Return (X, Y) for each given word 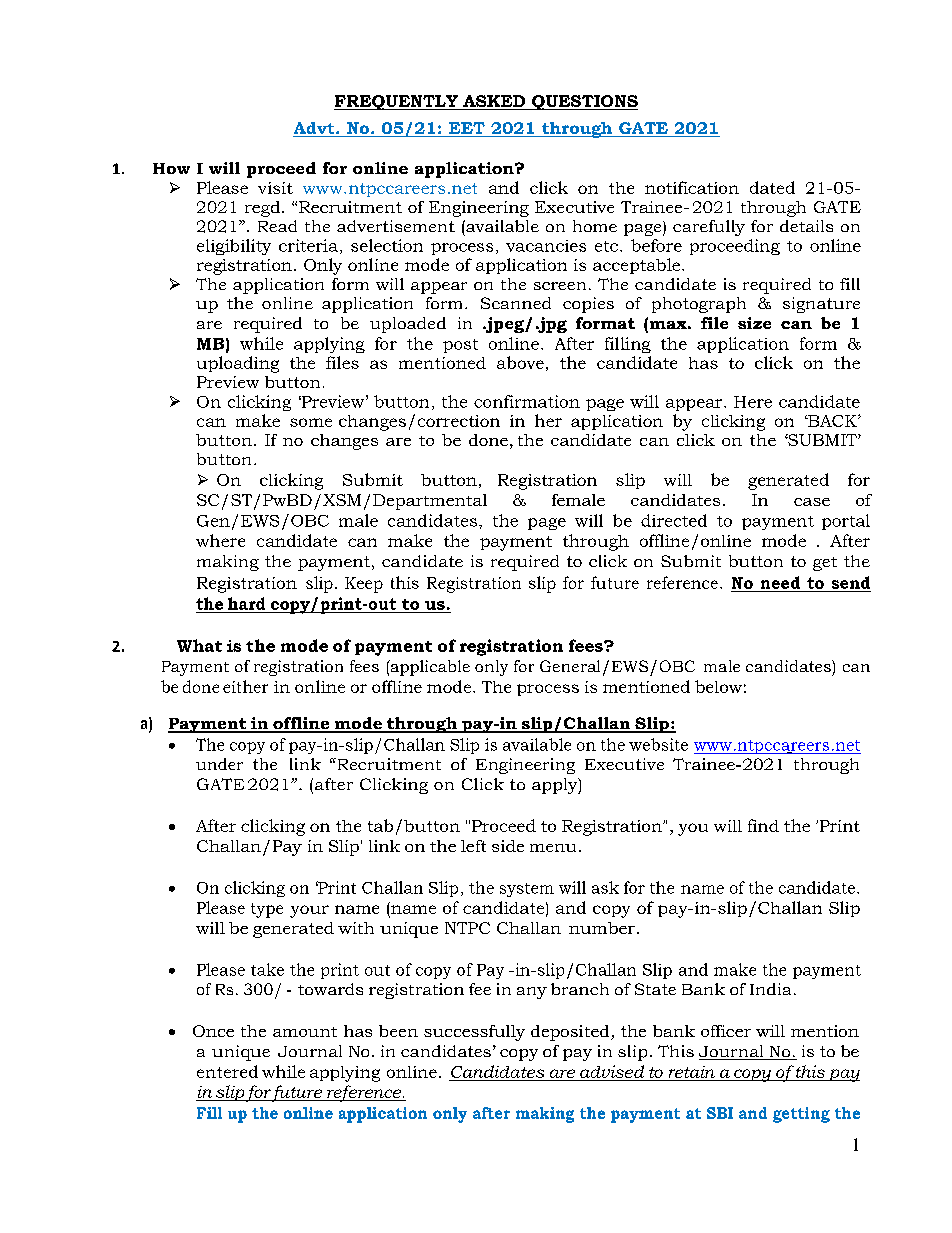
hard (246, 603)
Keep (364, 585)
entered (227, 1071)
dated (772, 187)
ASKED (494, 102)
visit (275, 188)
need (780, 582)
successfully (474, 1033)
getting (801, 1115)
